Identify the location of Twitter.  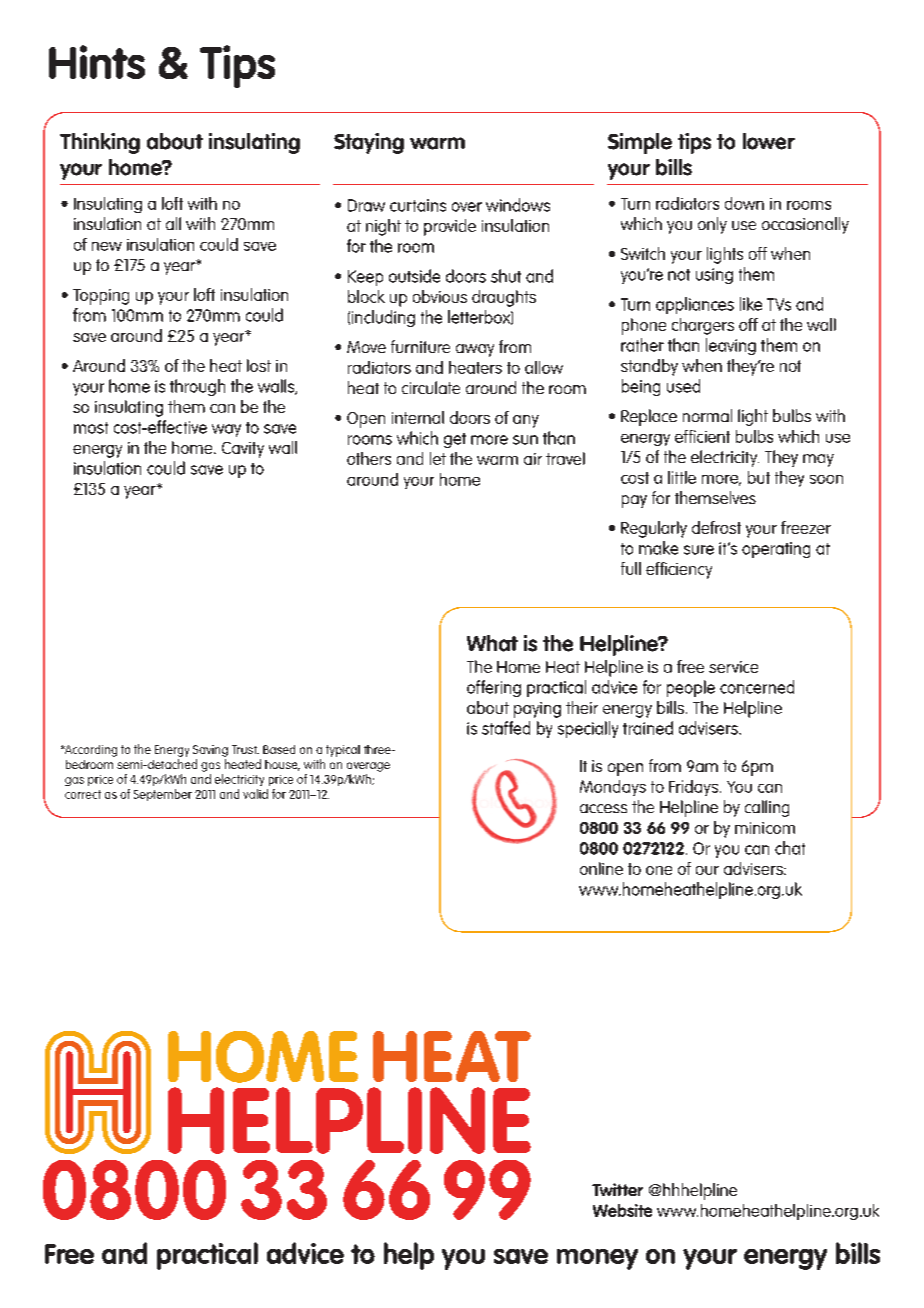
(617, 1189).
